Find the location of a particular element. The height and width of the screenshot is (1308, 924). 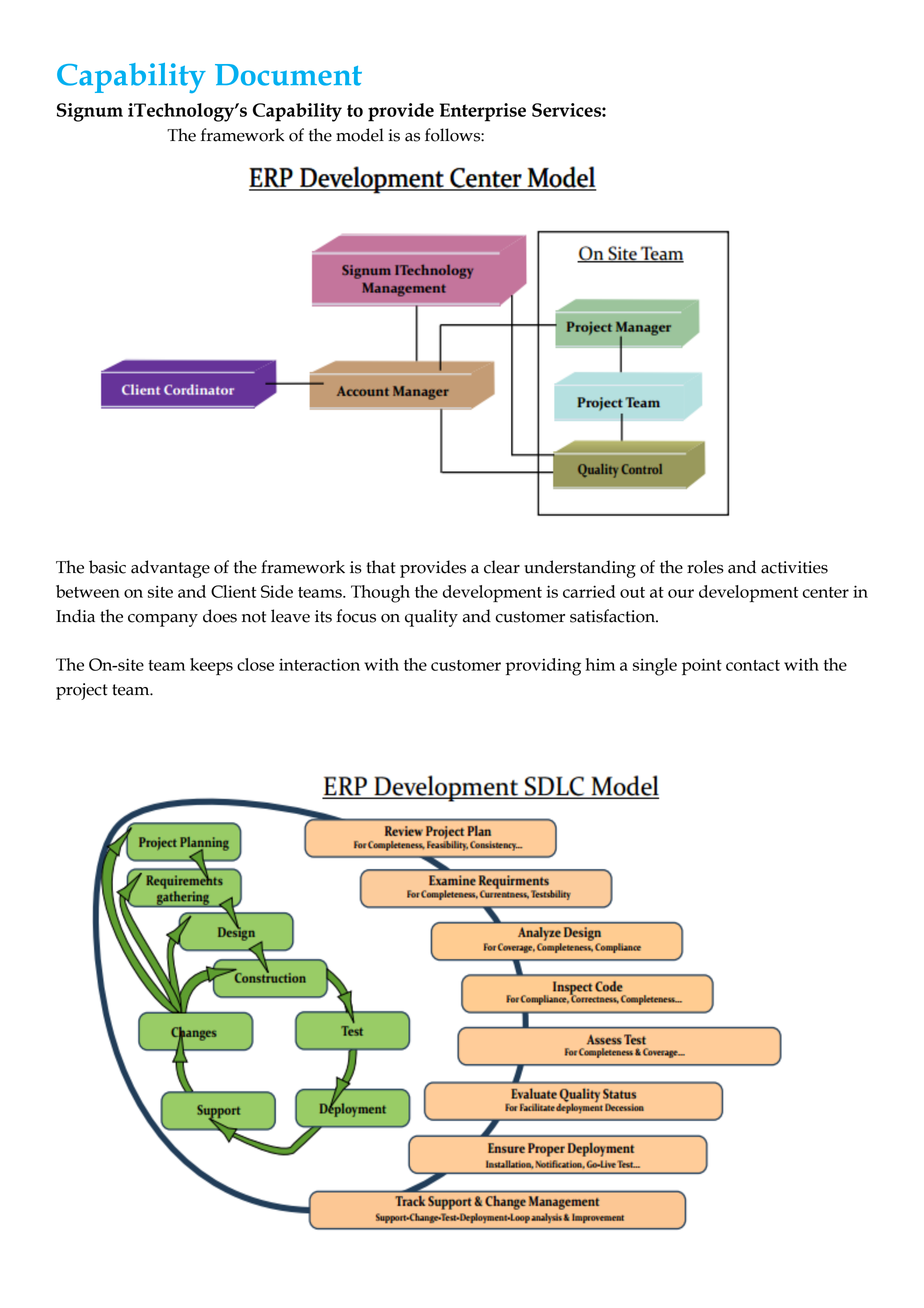

keeps is located at coordinates (211, 666).
